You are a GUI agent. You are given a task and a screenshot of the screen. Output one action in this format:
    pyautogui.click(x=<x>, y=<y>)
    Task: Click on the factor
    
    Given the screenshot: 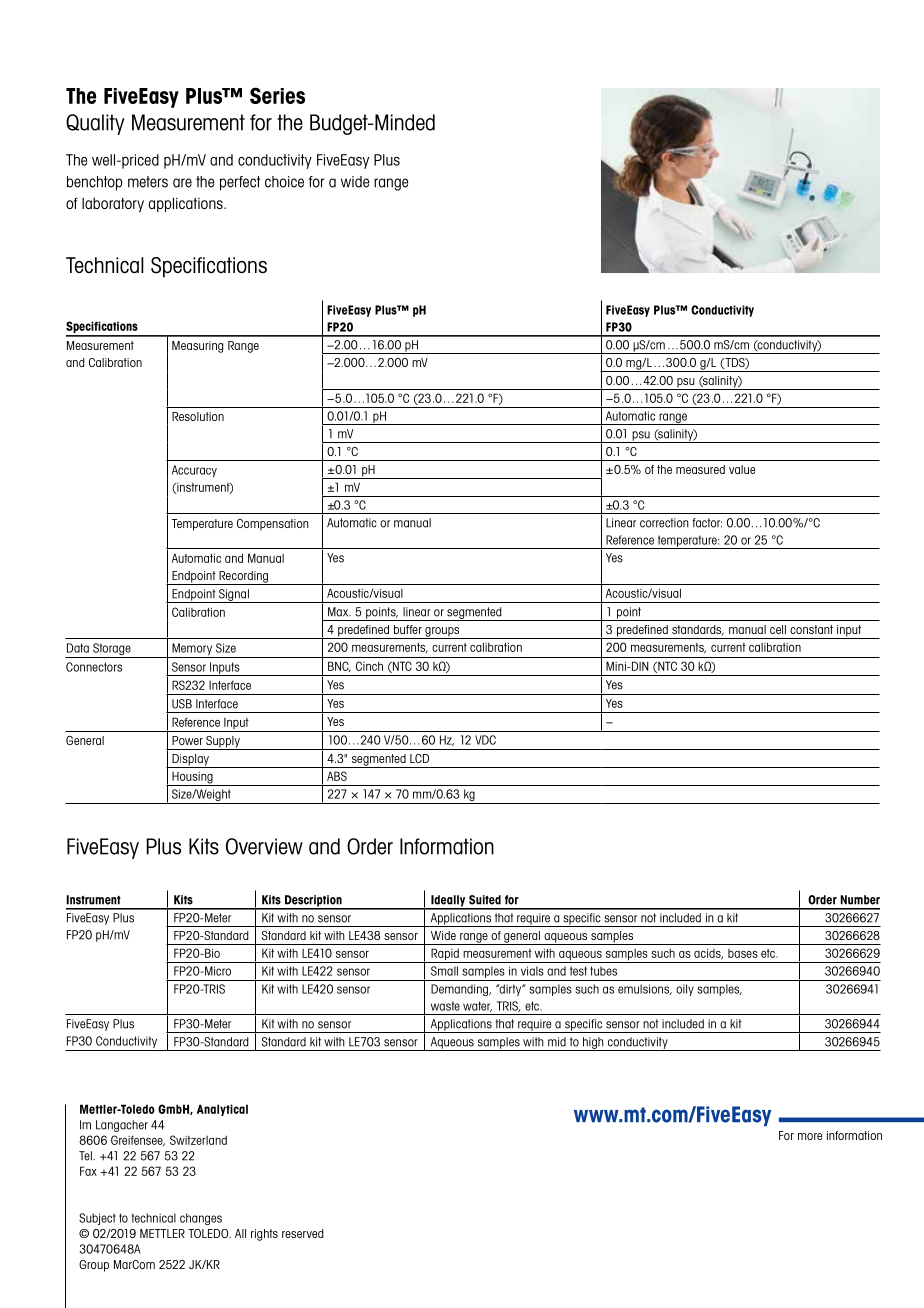 What is the action you would take?
    pyautogui.click(x=707, y=523)
